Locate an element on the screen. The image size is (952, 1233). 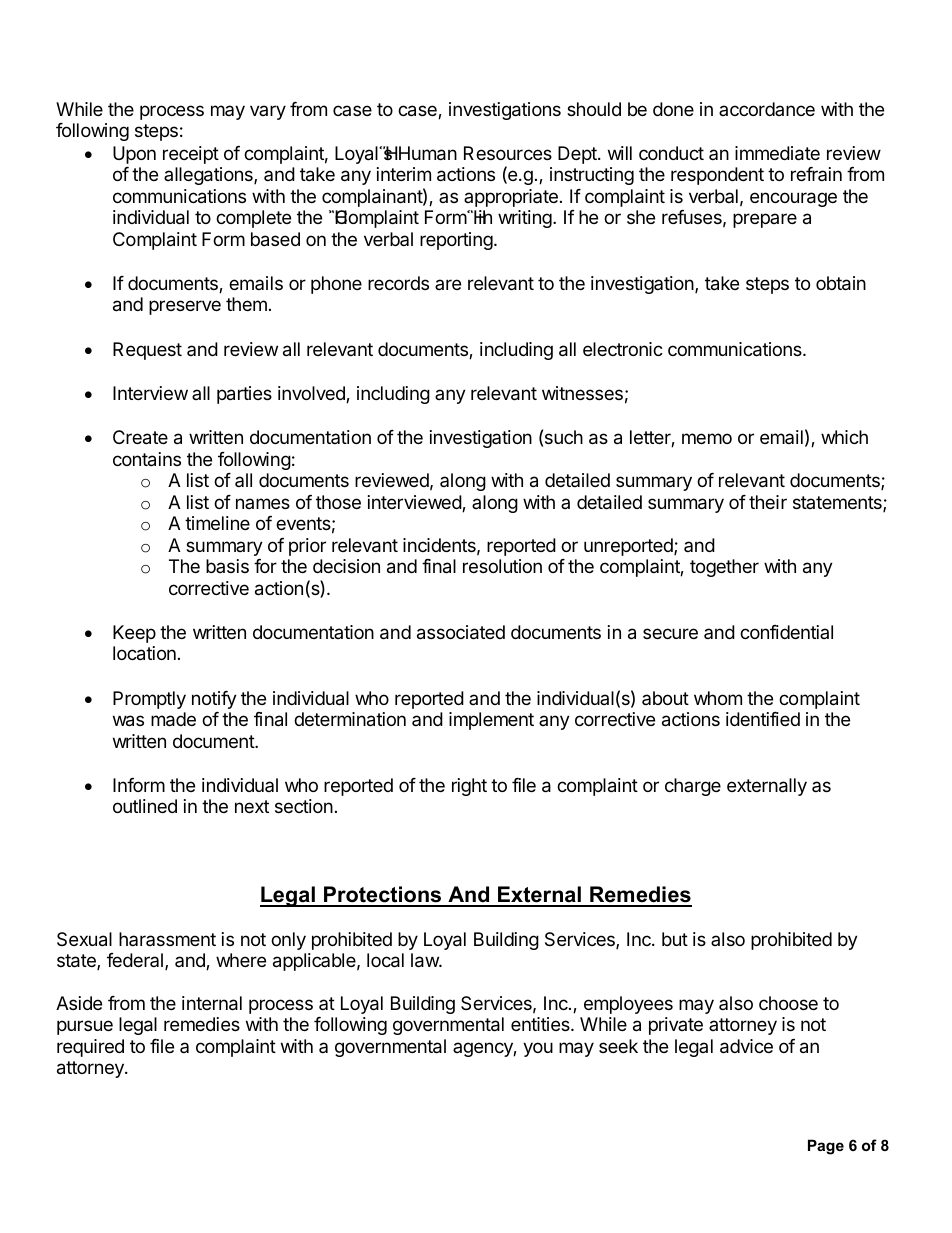
charge is located at coordinates (693, 787).
